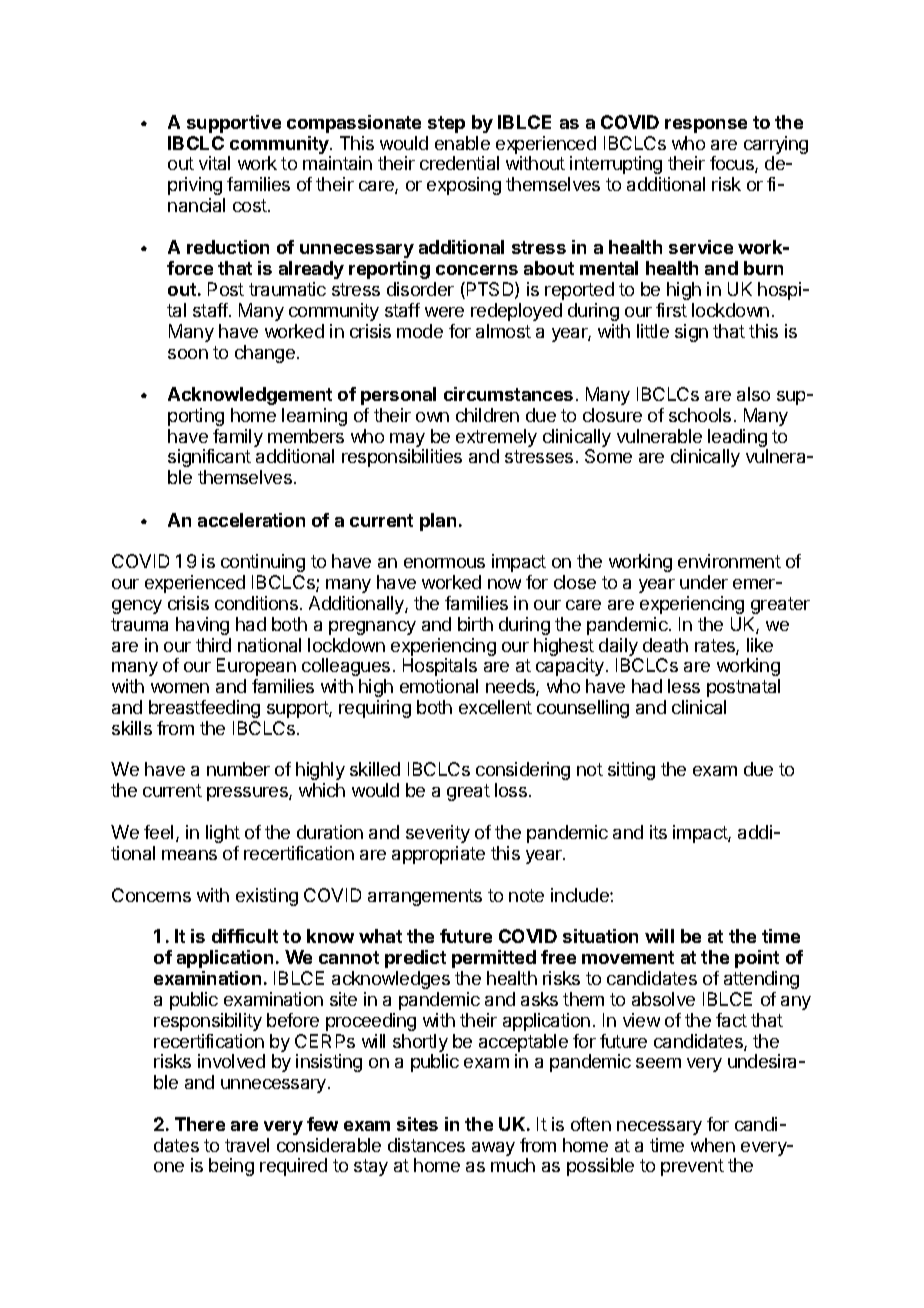 The width and height of the image is (924, 1308). What do you see at coordinates (200, 1124) in the image?
I see `There` at bounding box center [200, 1124].
